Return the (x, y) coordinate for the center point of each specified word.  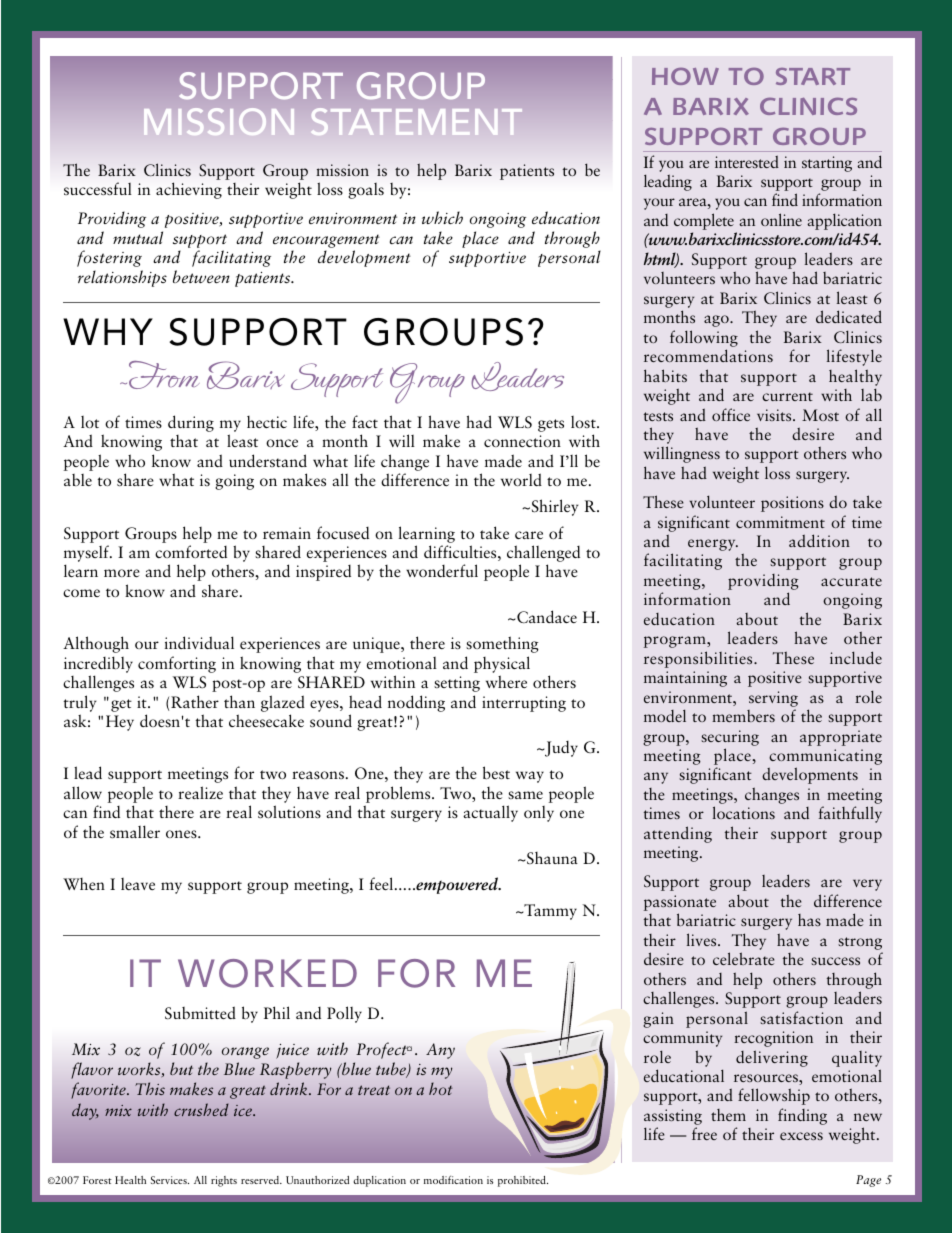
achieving (189, 190)
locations (744, 812)
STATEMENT (417, 121)
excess (801, 1136)
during (191, 423)
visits (775, 415)
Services (170, 1180)
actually (490, 813)
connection (522, 441)
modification (453, 1180)
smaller (135, 832)
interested (747, 161)
